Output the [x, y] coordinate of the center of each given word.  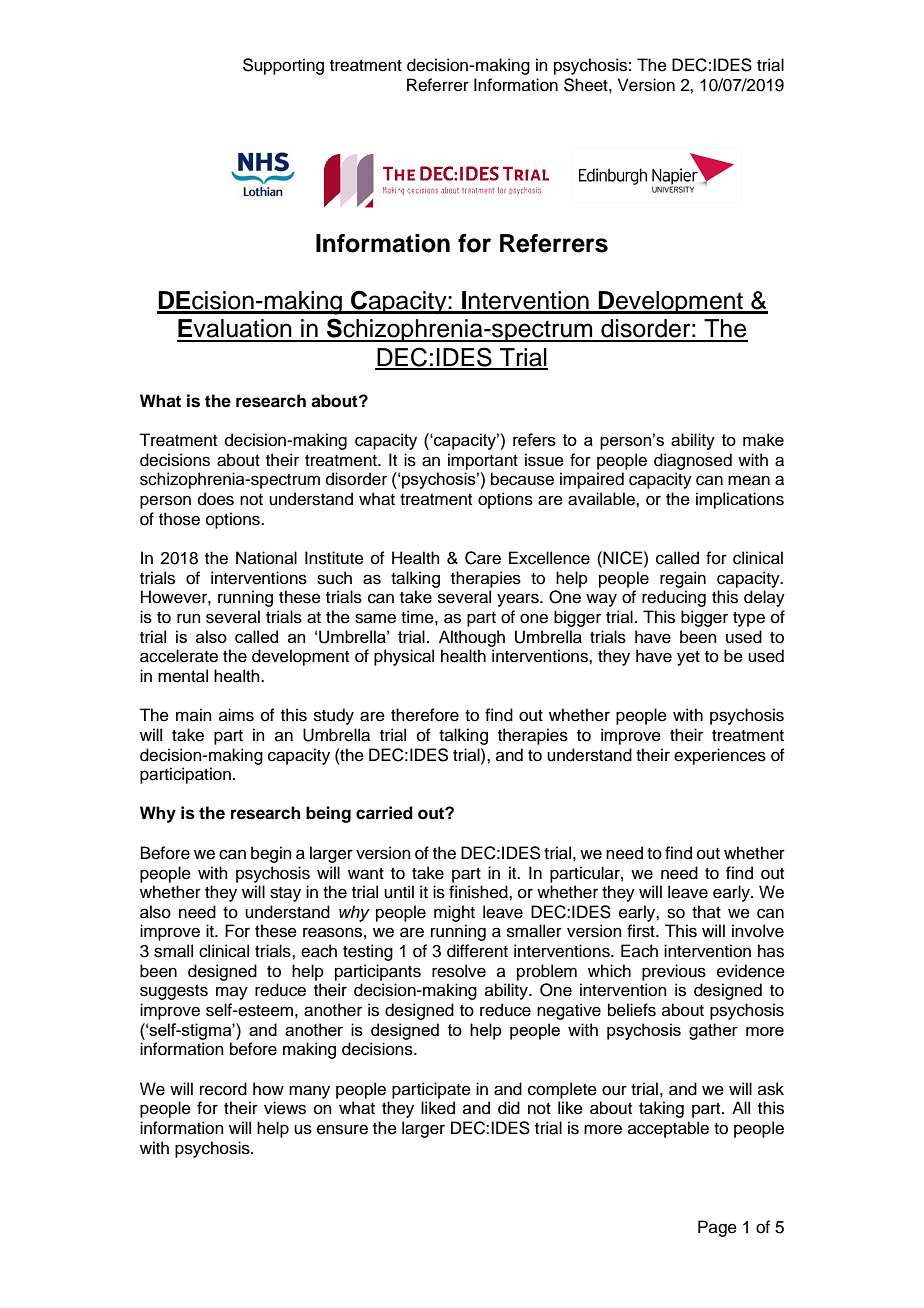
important [483, 461]
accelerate [179, 656]
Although [472, 638]
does [216, 499]
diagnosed [693, 461]
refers [534, 439]
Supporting [283, 66]
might [454, 913]
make [763, 439]
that [706, 911]
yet [688, 658]
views [285, 1108]
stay [285, 894]
